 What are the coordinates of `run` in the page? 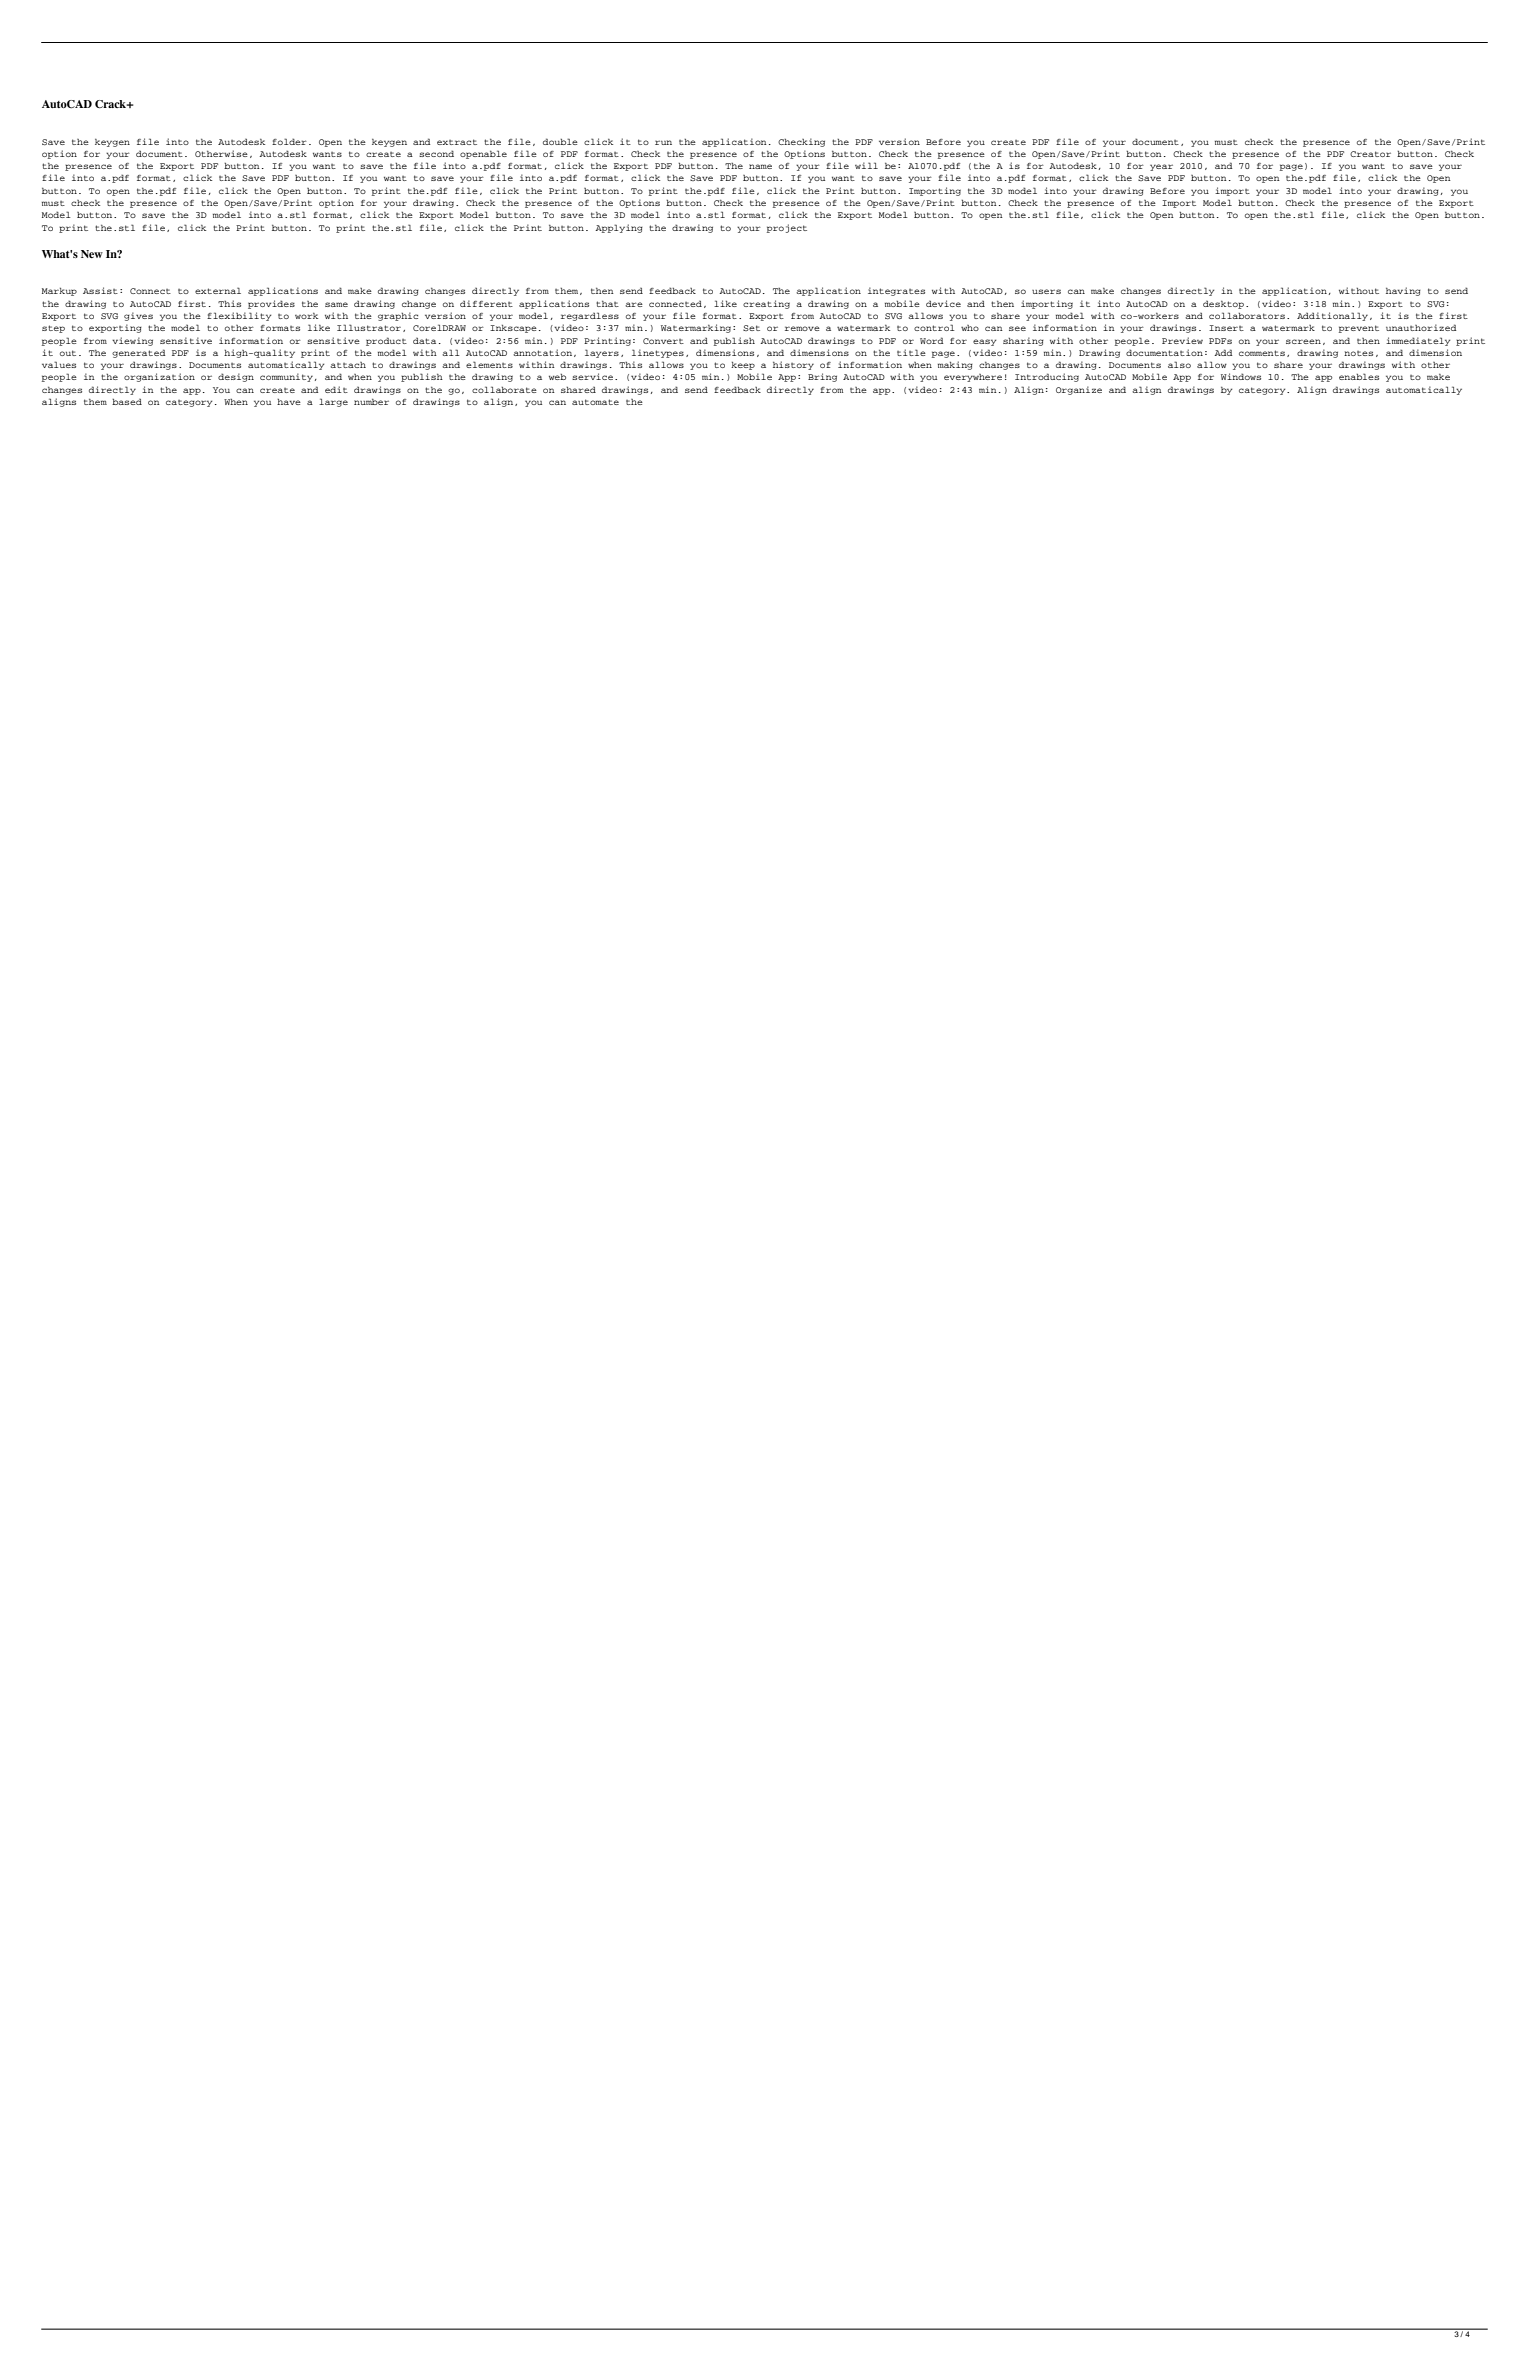 It's located at (663, 142).
